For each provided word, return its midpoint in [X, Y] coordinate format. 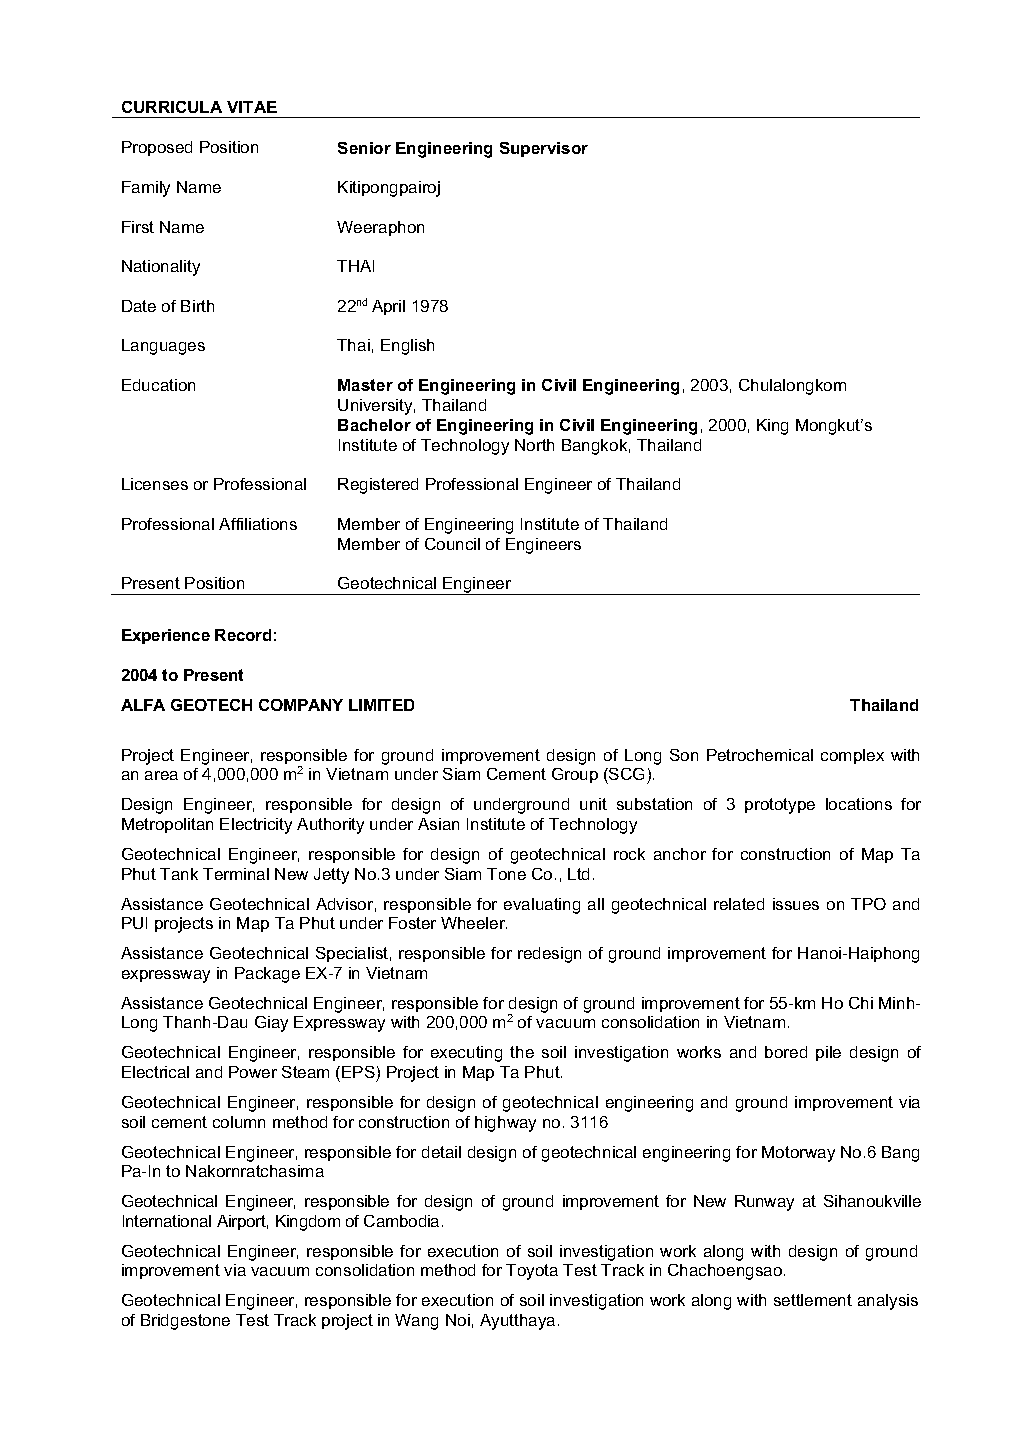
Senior [364, 148]
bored [786, 1052]
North [534, 445]
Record [243, 635]
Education [158, 385]
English [407, 347]
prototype [780, 806]
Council [452, 544]
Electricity [256, 826]
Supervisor [544, 149]
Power [253, 1072]
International [167, 1221]
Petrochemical [760, 755]
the [522, 1052]
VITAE [252, 107]
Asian [438, 824]
